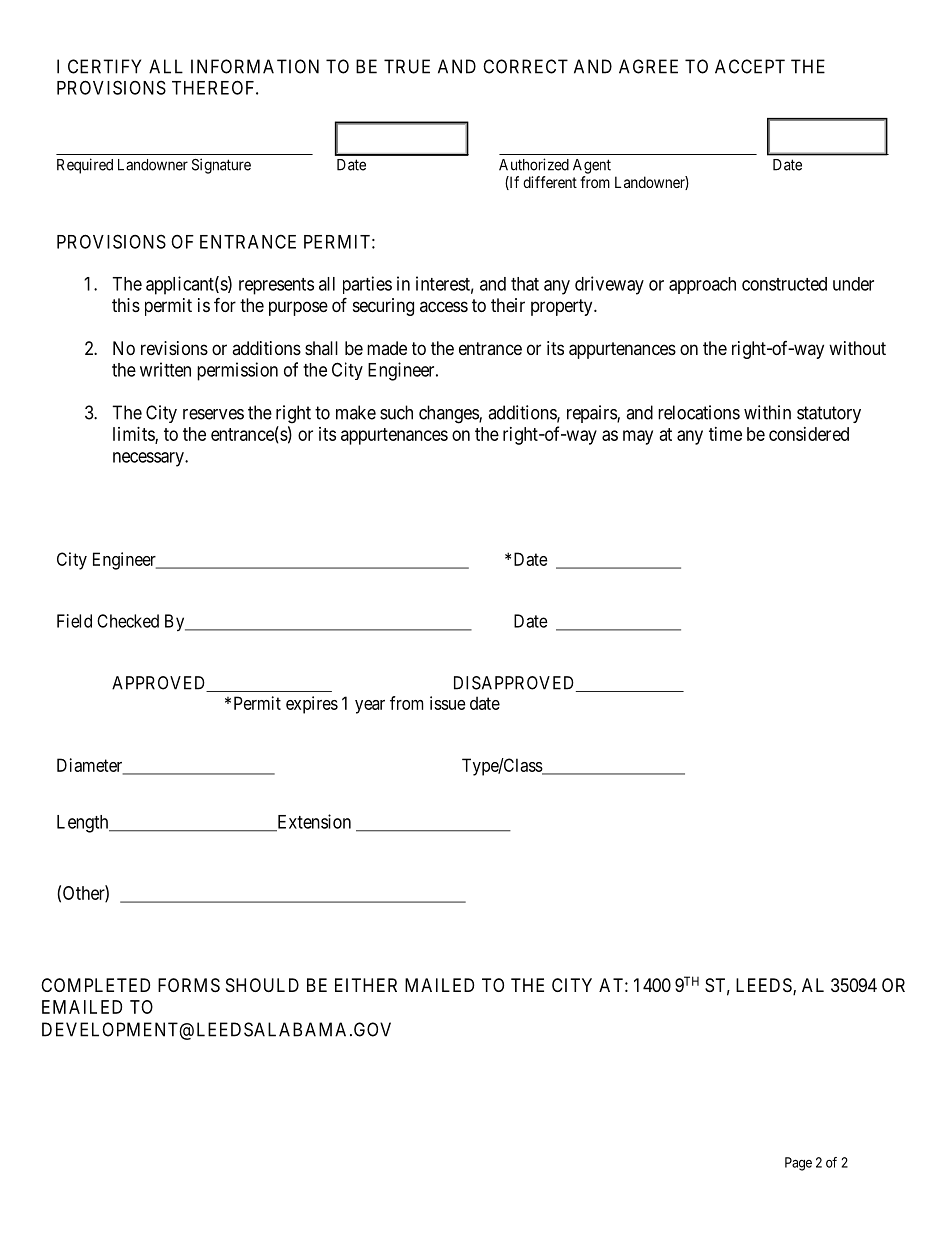  Describe the element at coordinates (366, 985) in the screenshot. I see `EITHER` at that location.
